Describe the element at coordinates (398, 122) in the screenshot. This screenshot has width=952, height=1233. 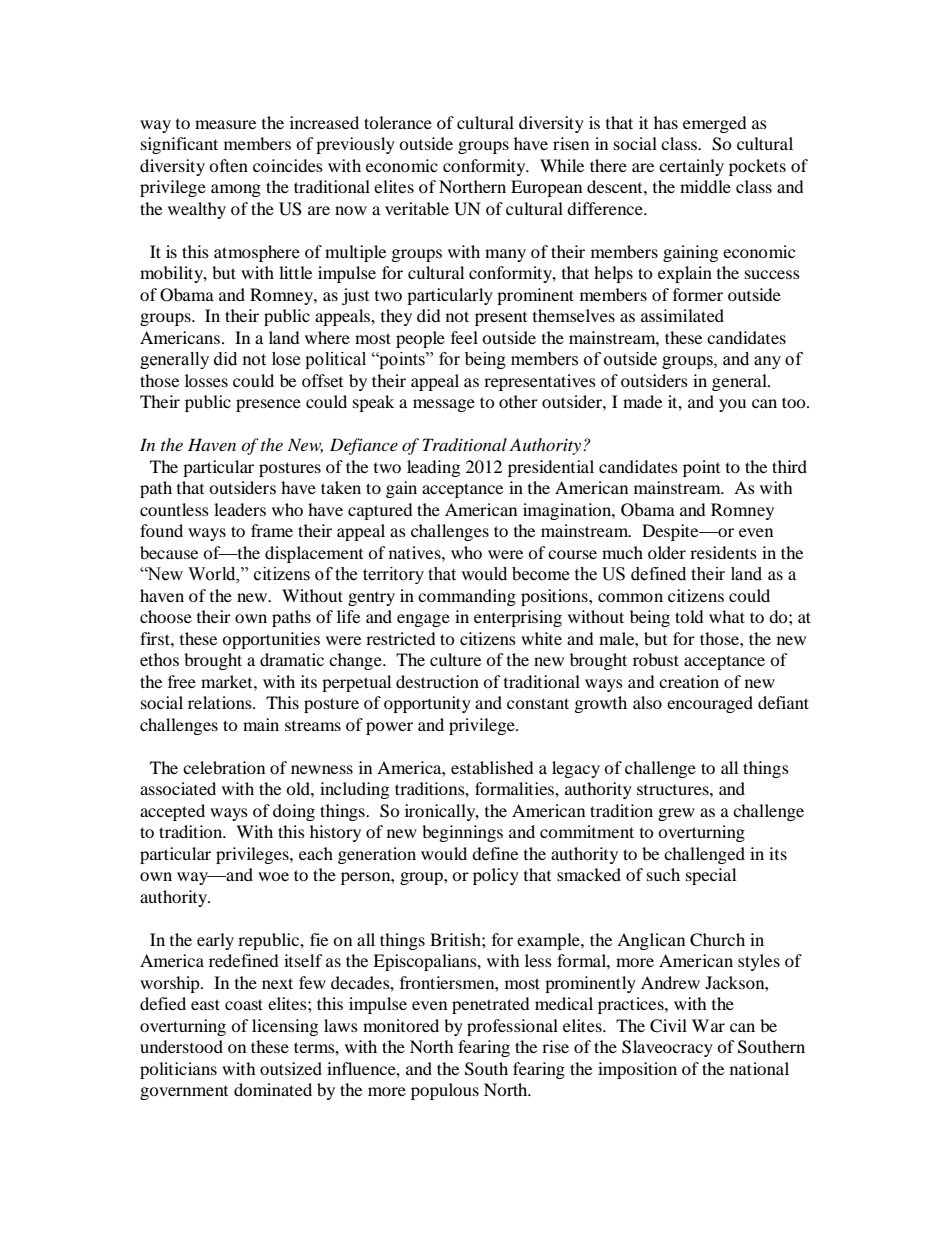
I see `tolerance` at that location.
